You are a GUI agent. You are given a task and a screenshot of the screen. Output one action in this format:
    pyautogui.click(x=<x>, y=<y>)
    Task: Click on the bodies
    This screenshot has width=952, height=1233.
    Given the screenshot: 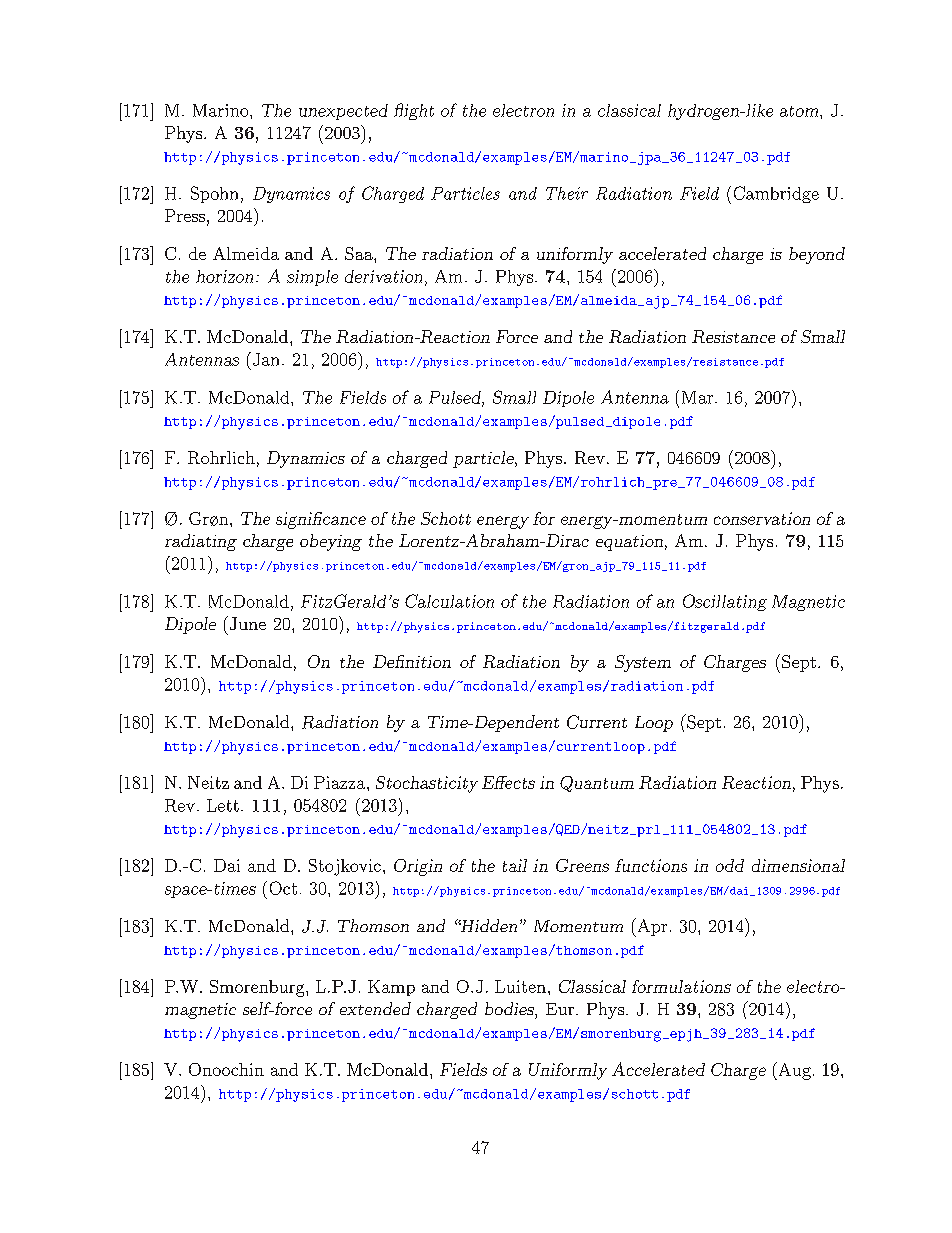 What is the action you would take?
    pyautogui.click(x=510, y=1008)
